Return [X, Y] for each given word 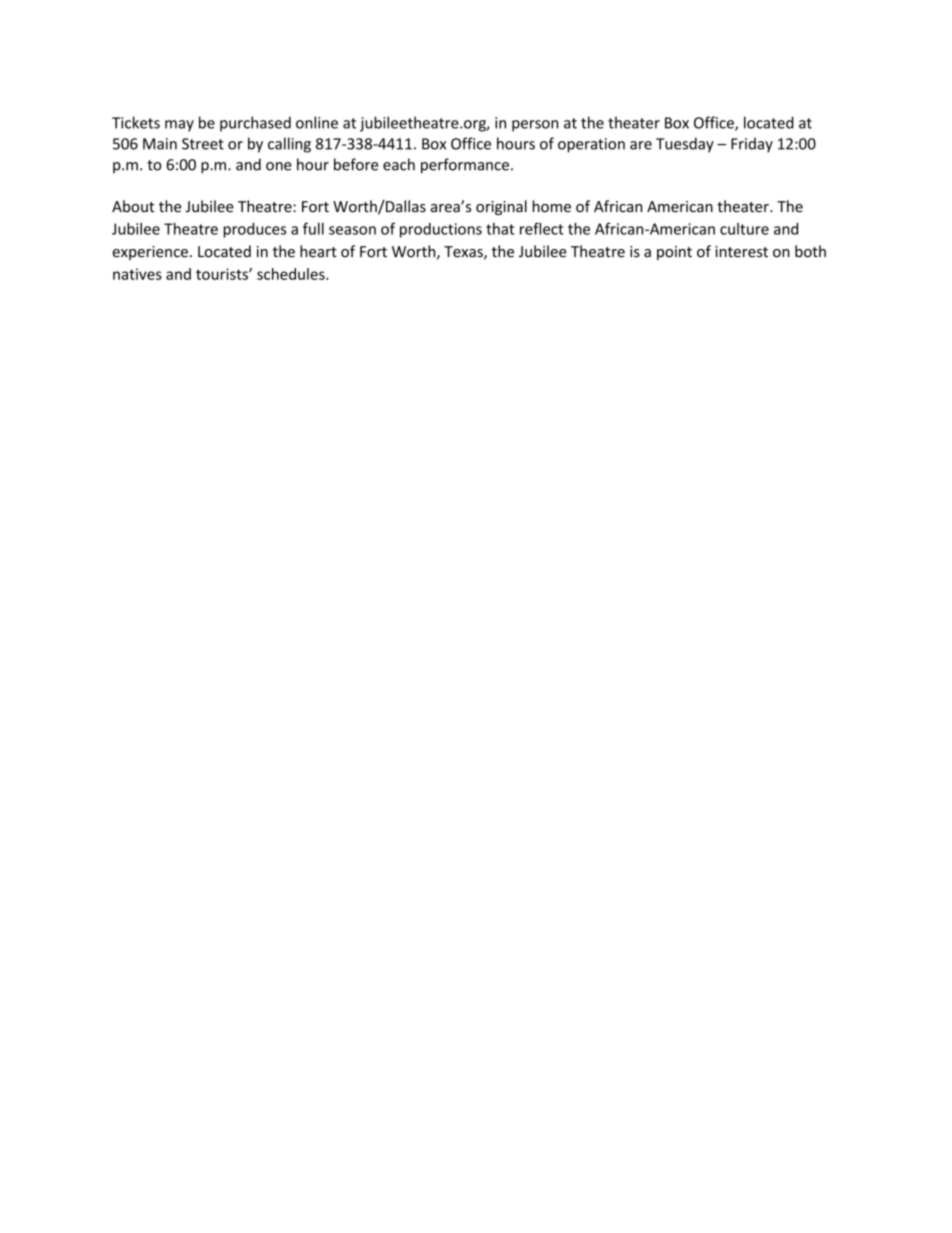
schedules [292, 274]
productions [441, 230]
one [279, 166]
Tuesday [685, 145]
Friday [752, 145]
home [551, 206]
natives [137, 274]
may [179, 126]
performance [465, 166]
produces [255, 230]
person [535, 126]
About [133, 206]
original [501, 207]
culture [744, 229]
